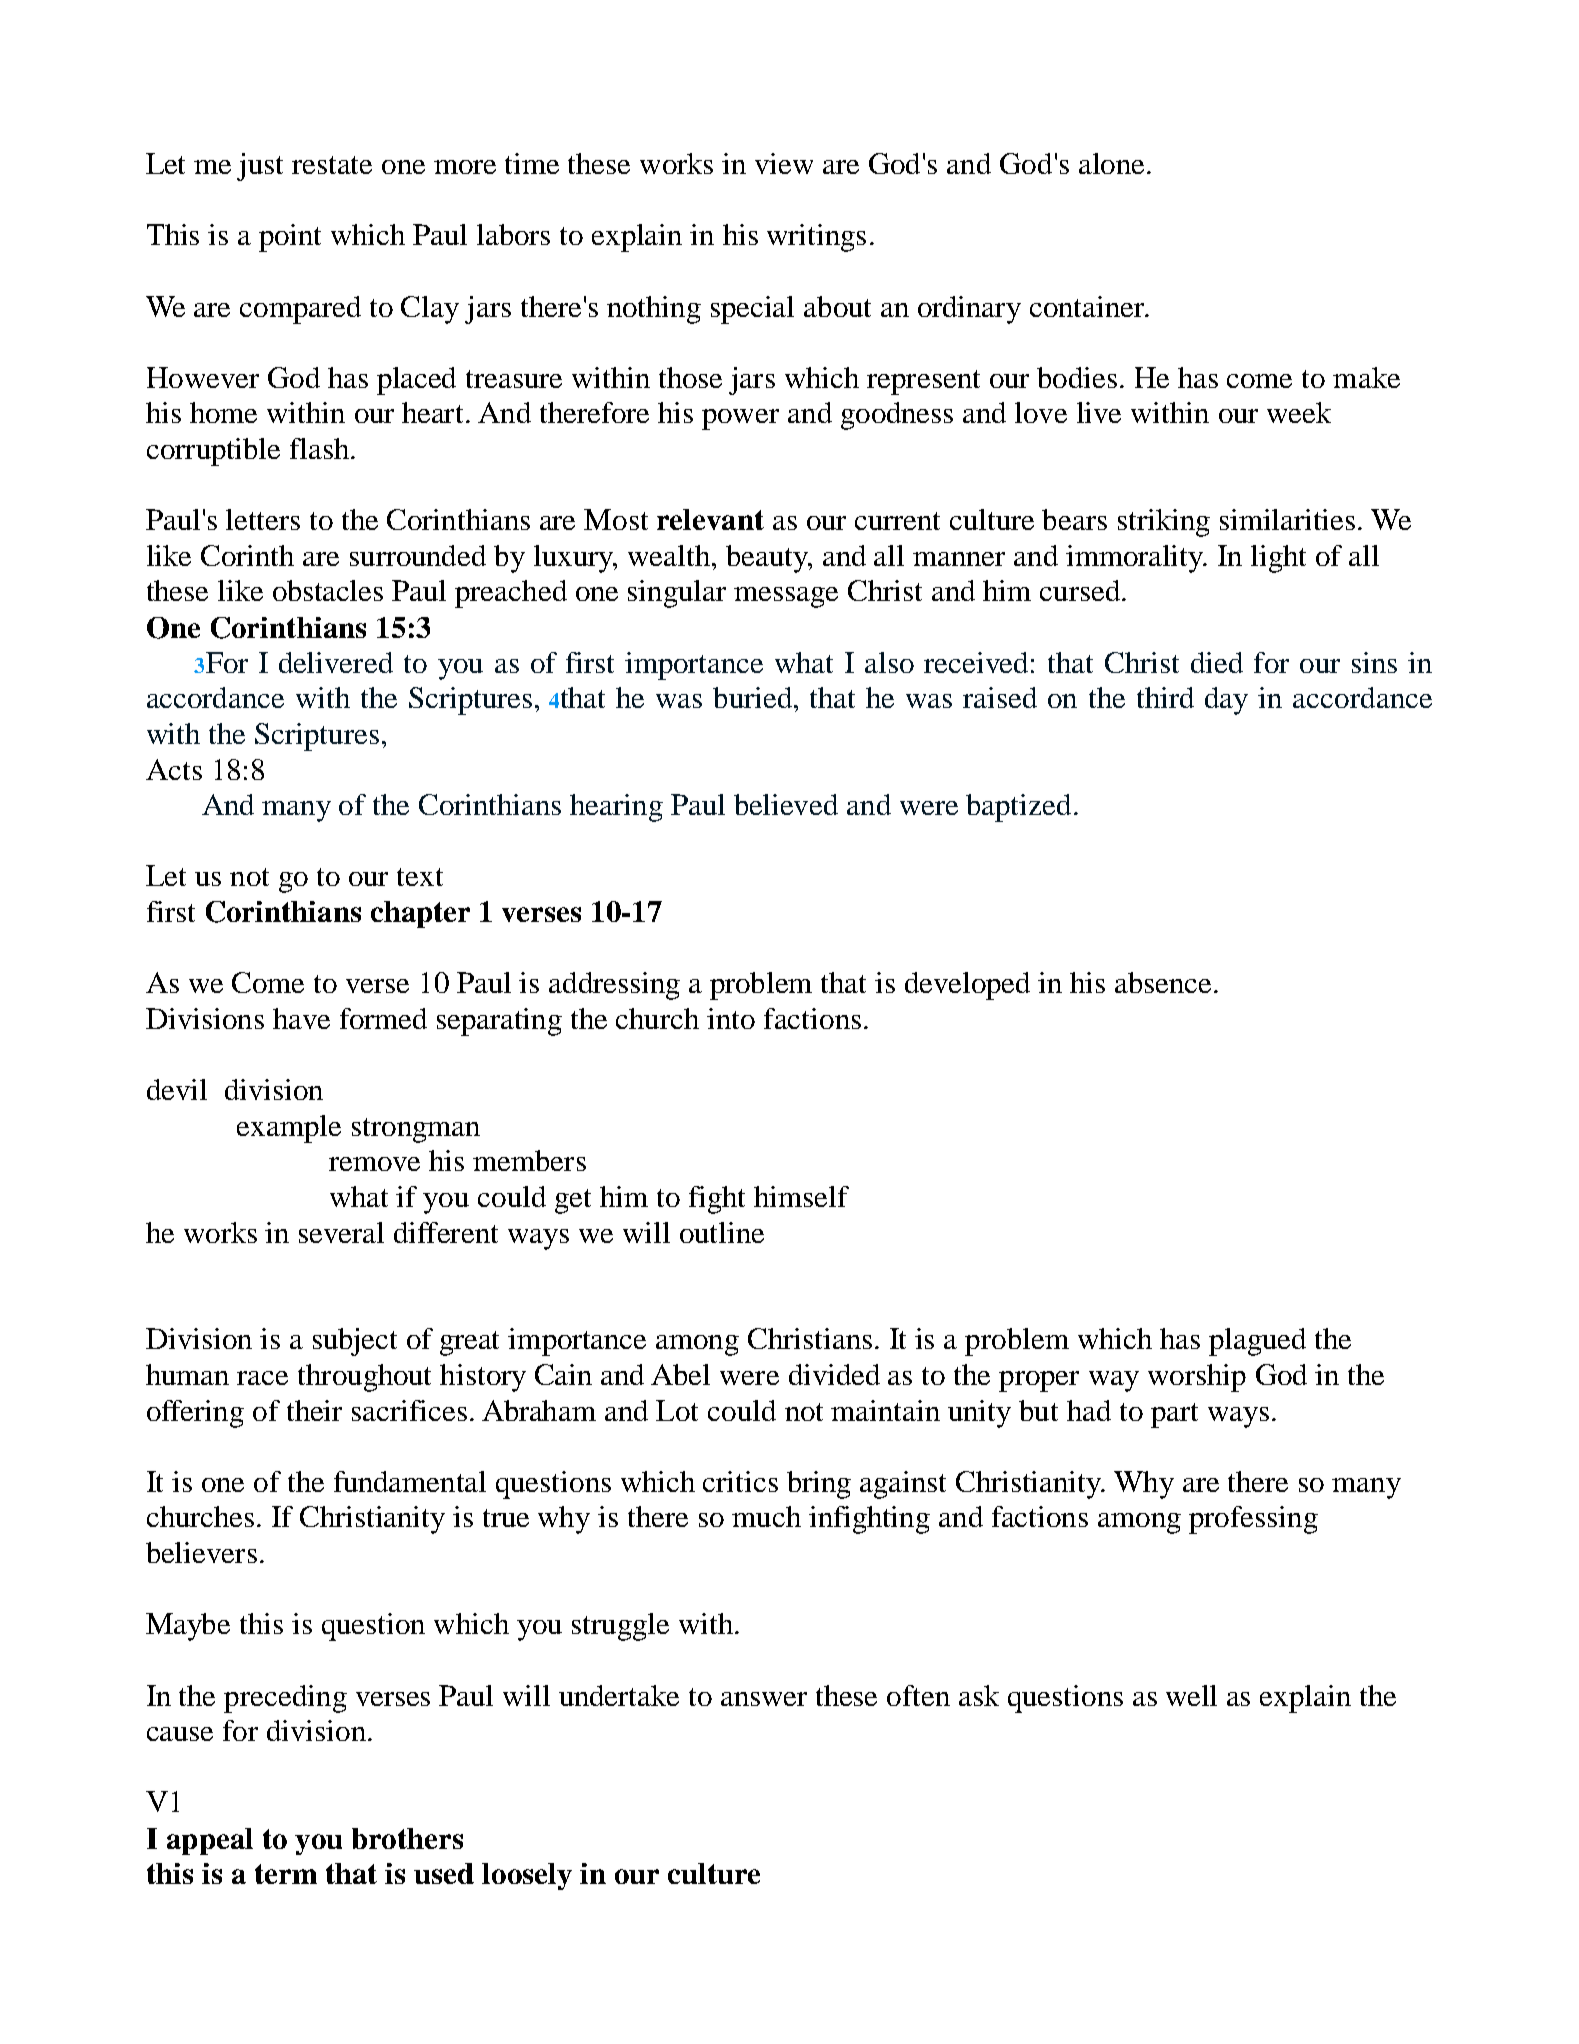 Image resolution: width=1579 pixels, height=2044 pixels. I want to click on alone, so click(1111, 163).
